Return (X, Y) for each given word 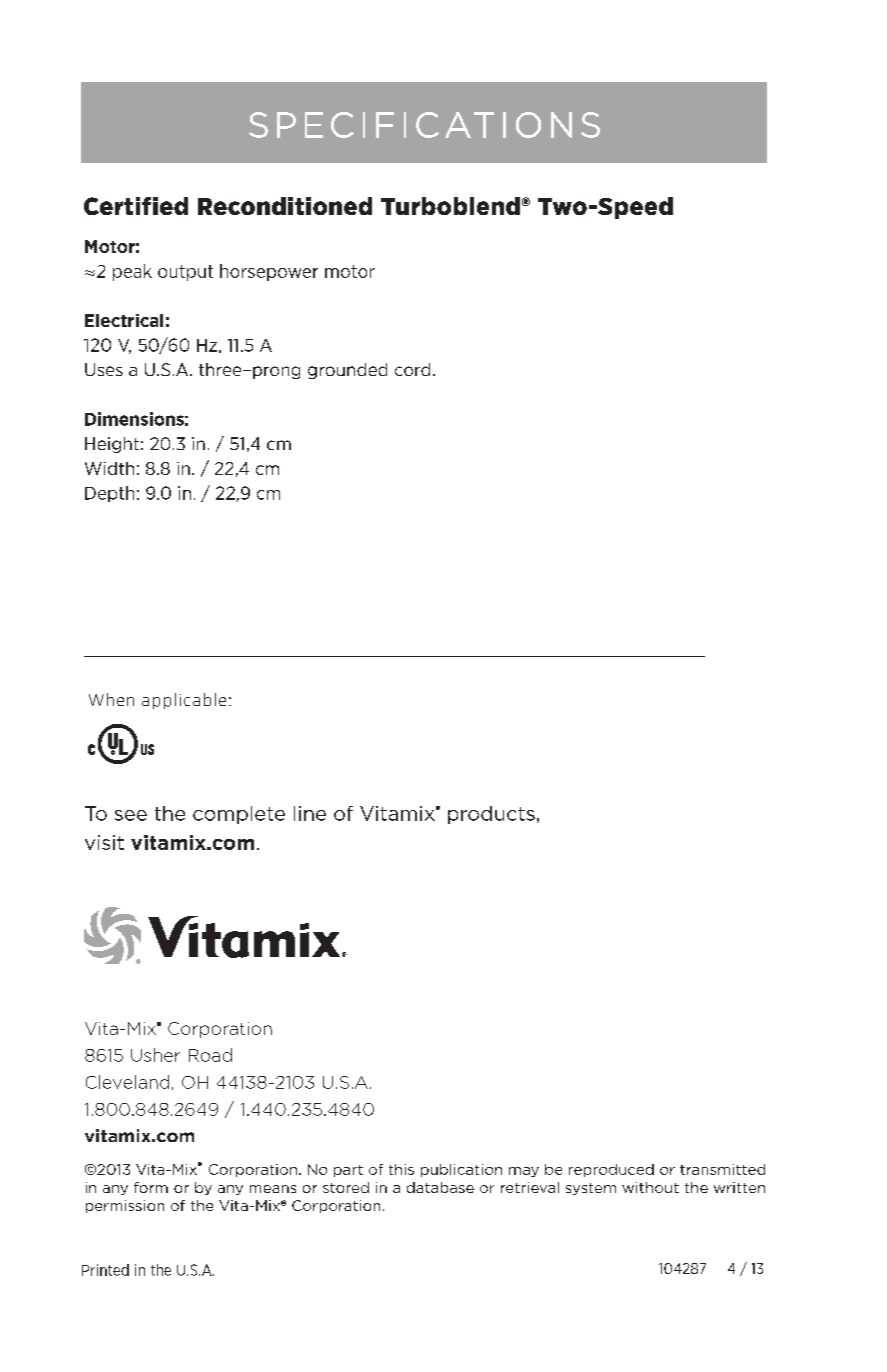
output (185, 273)
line (310, 813)
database (440, 1187)
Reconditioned (285, 206)
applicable (184, 701)
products (491, 815)
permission (125, 1206)
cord (412, 369)
